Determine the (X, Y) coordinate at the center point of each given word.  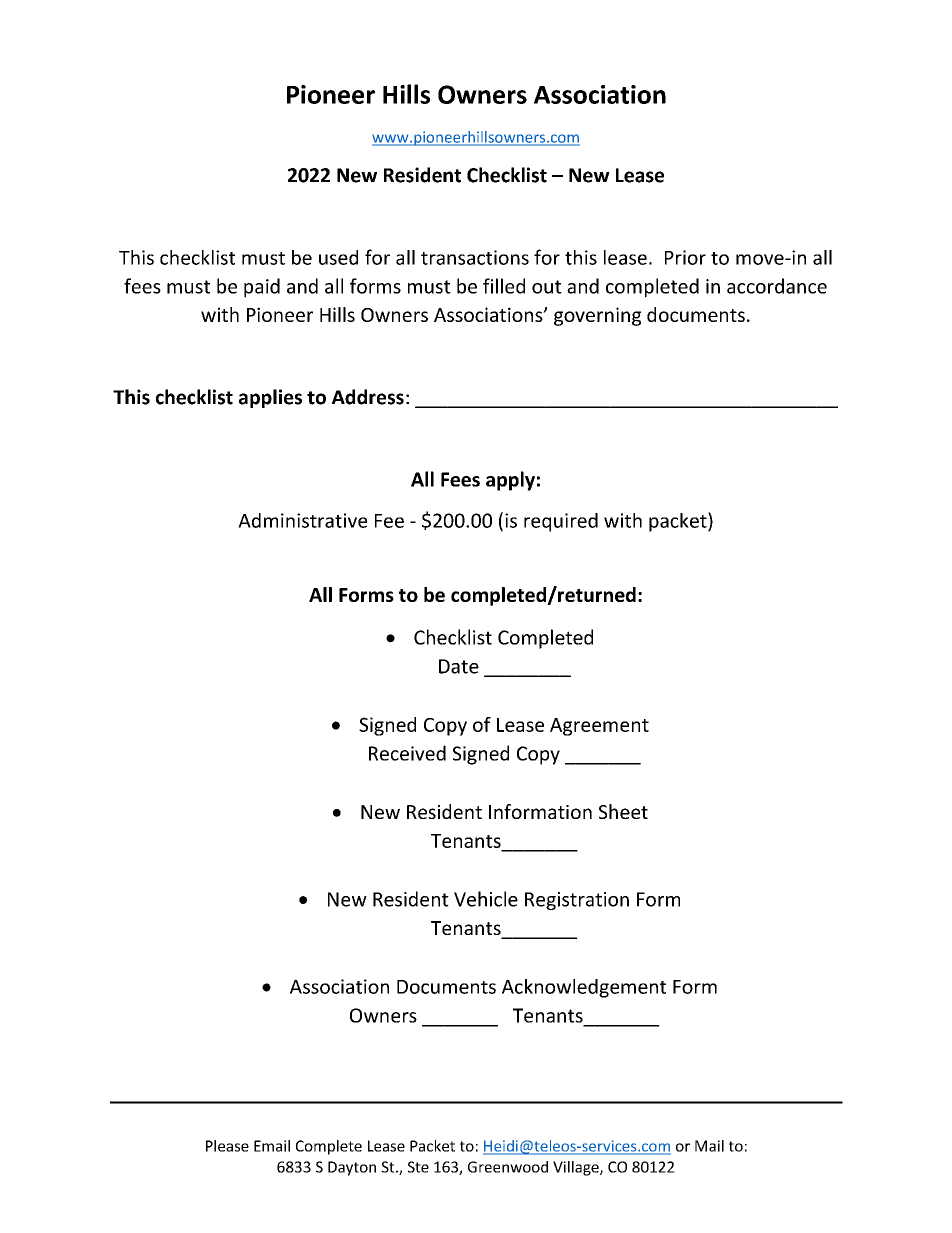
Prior (685, 257)
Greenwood (508, 1167)
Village (577, 1168)
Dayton (352, 1168)
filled (504, 286)
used (338, 257)
